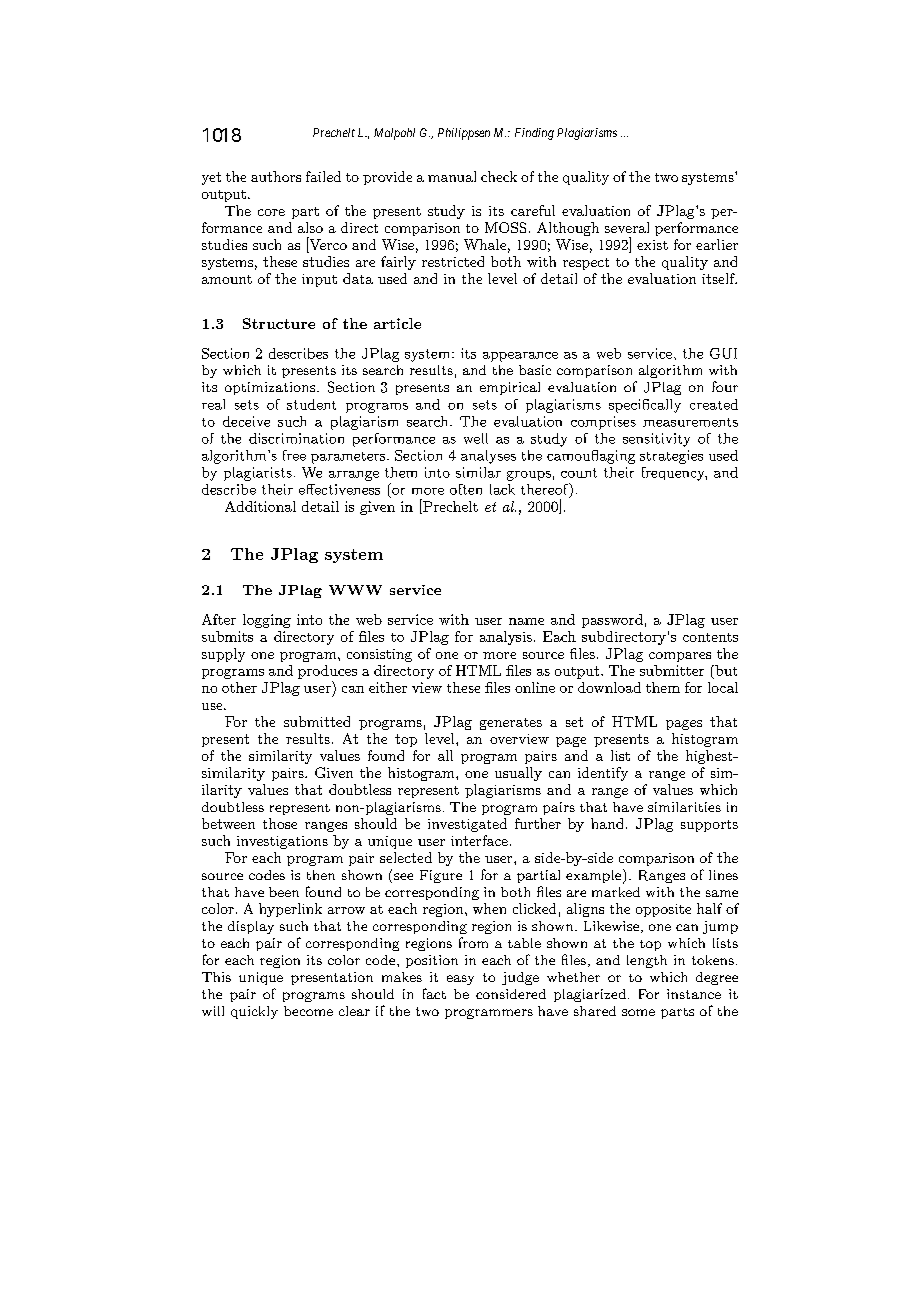  I want to click on several, so click(627, 227).
